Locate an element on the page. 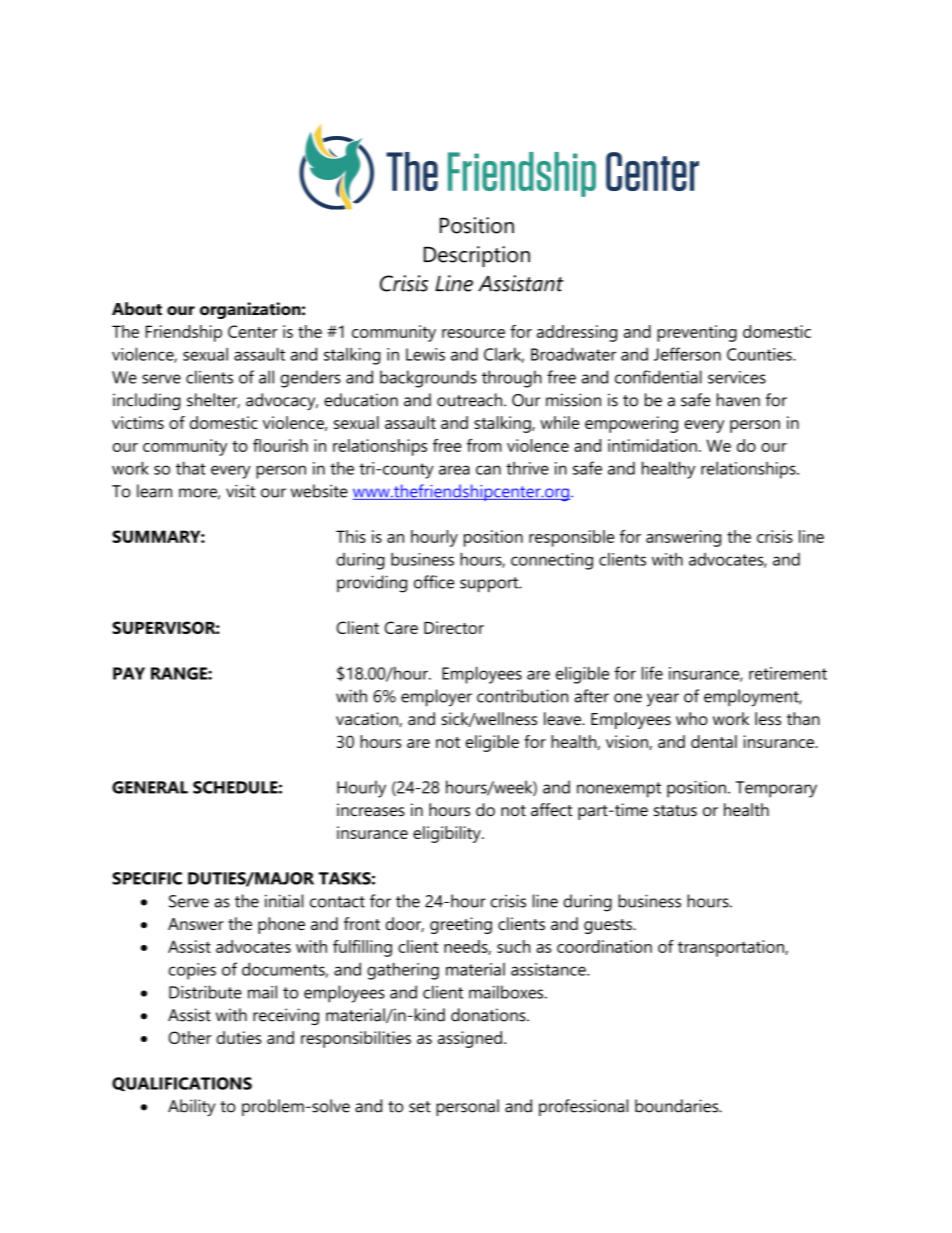  set is located at coordinates (420, 1107).
